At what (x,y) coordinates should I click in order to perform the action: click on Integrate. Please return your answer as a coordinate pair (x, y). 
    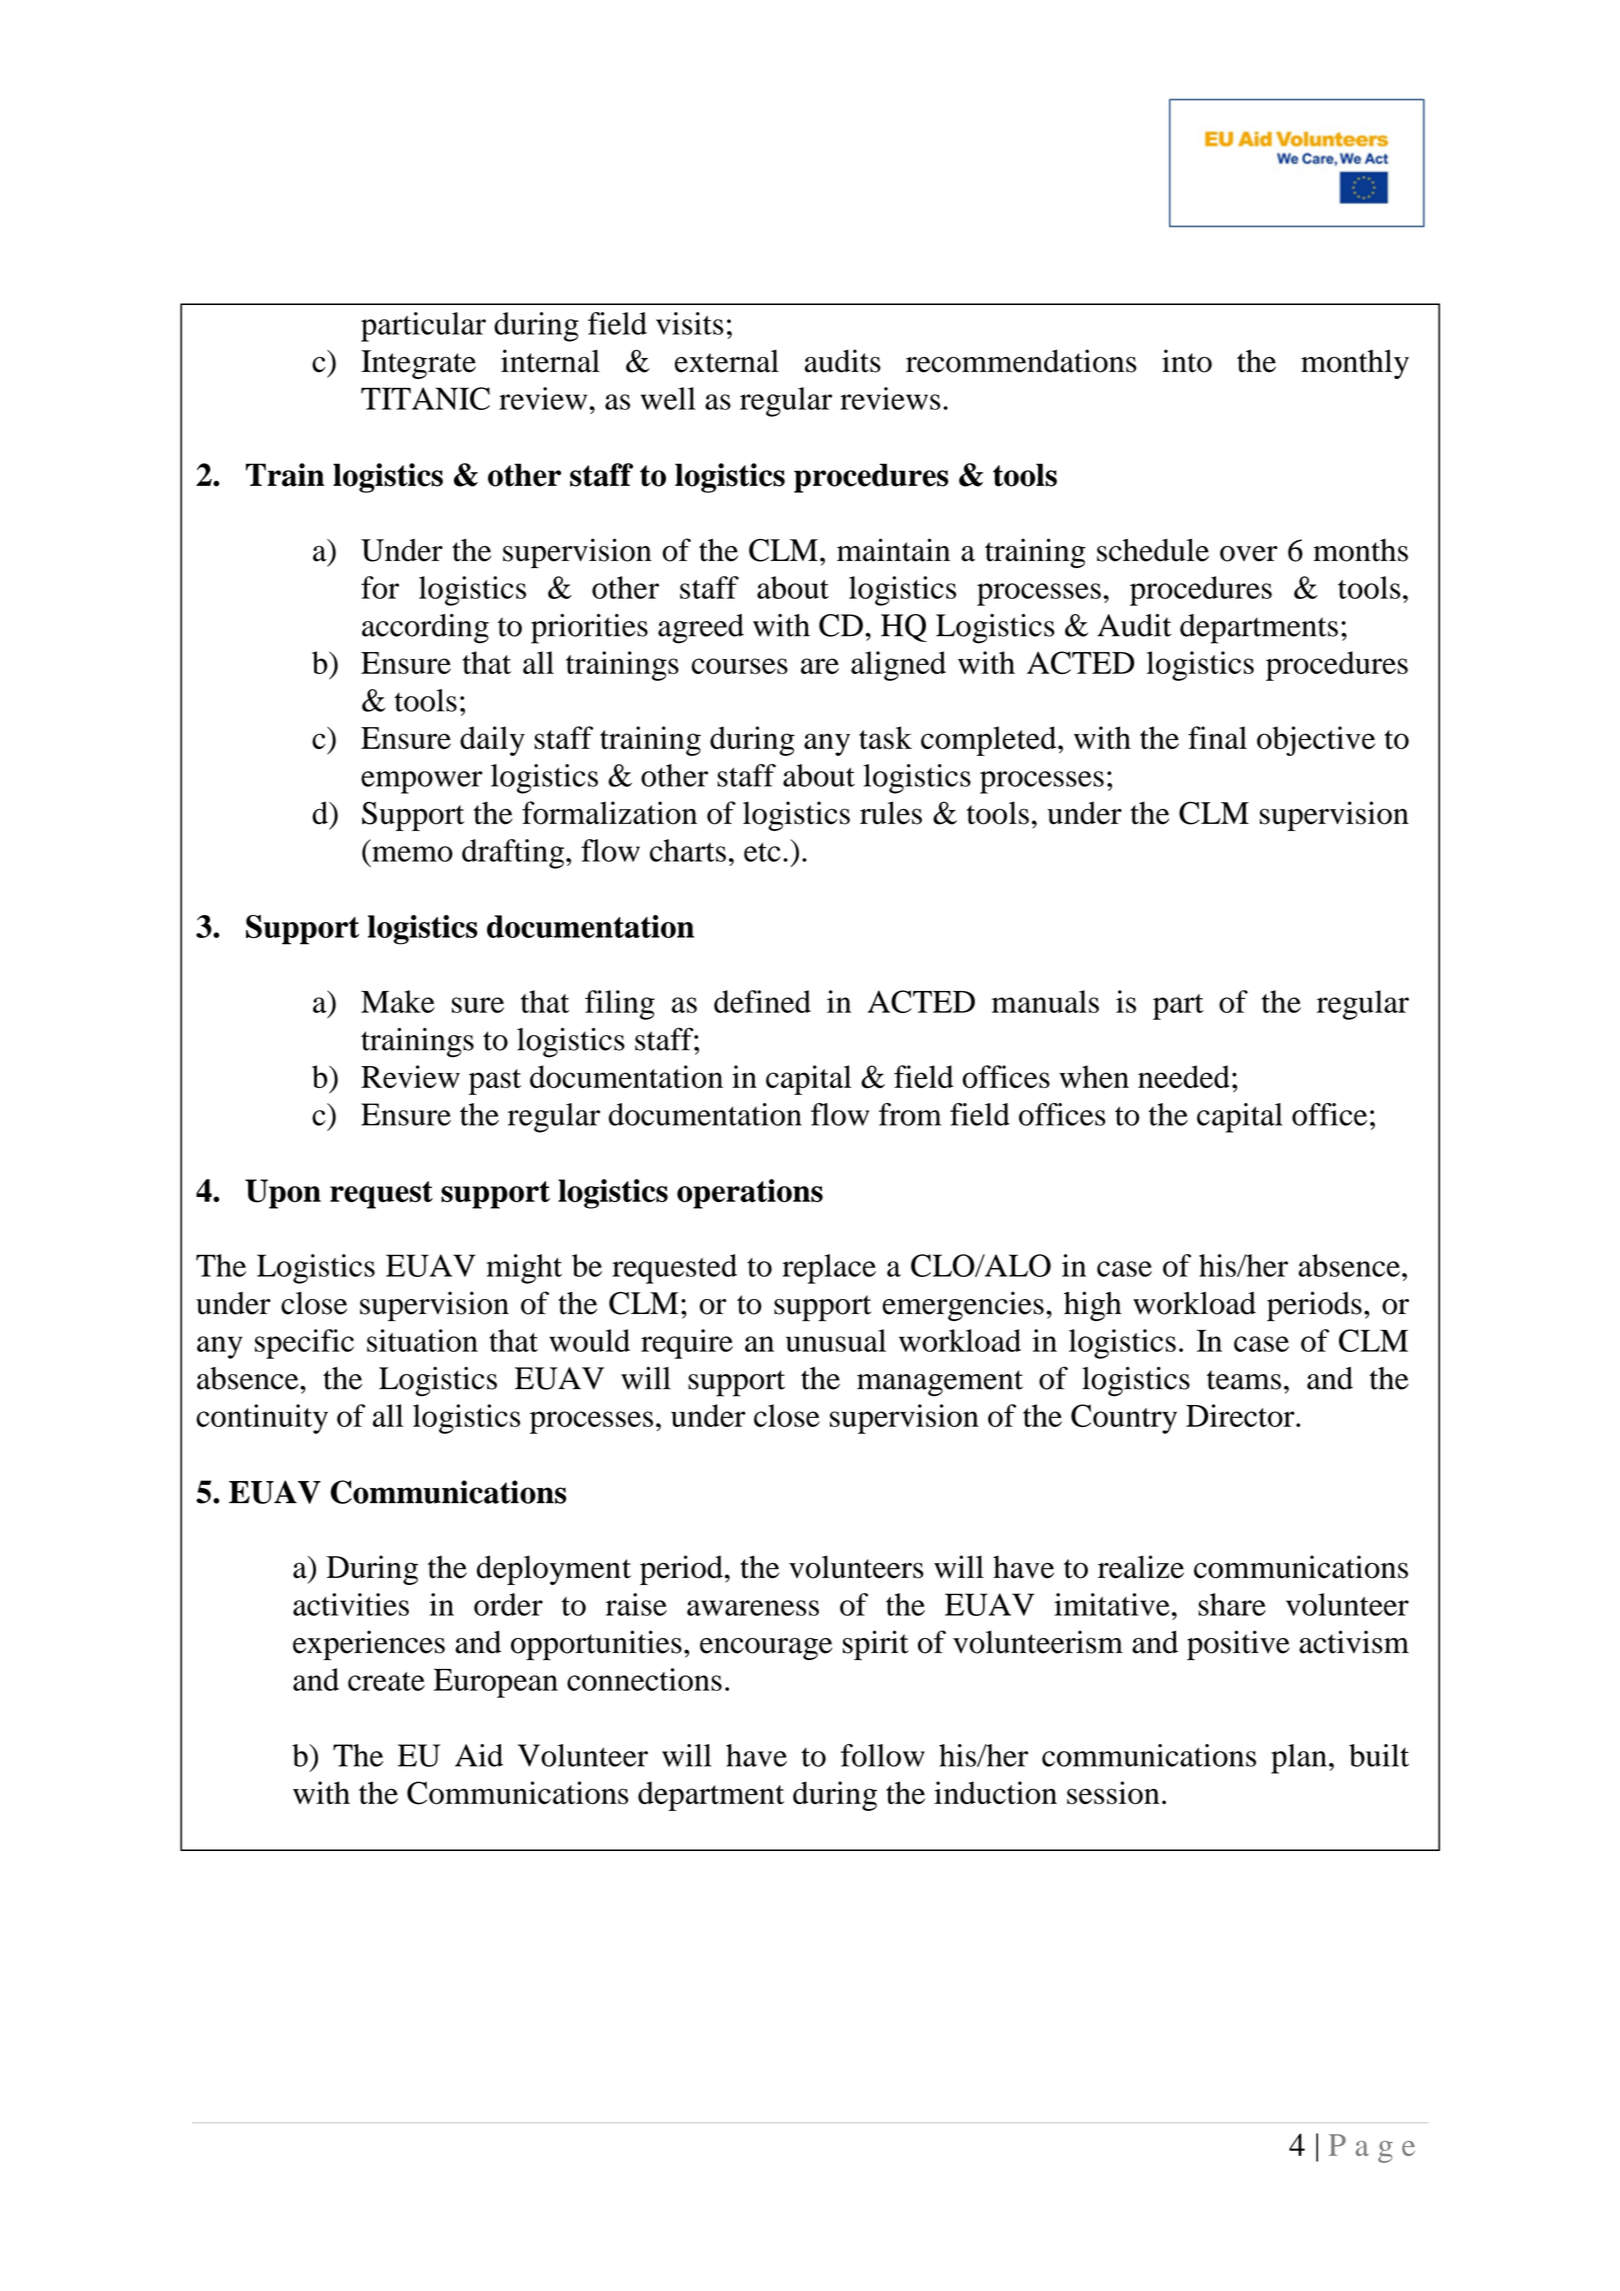
    Looking at the image, I should click on (418, 364).
